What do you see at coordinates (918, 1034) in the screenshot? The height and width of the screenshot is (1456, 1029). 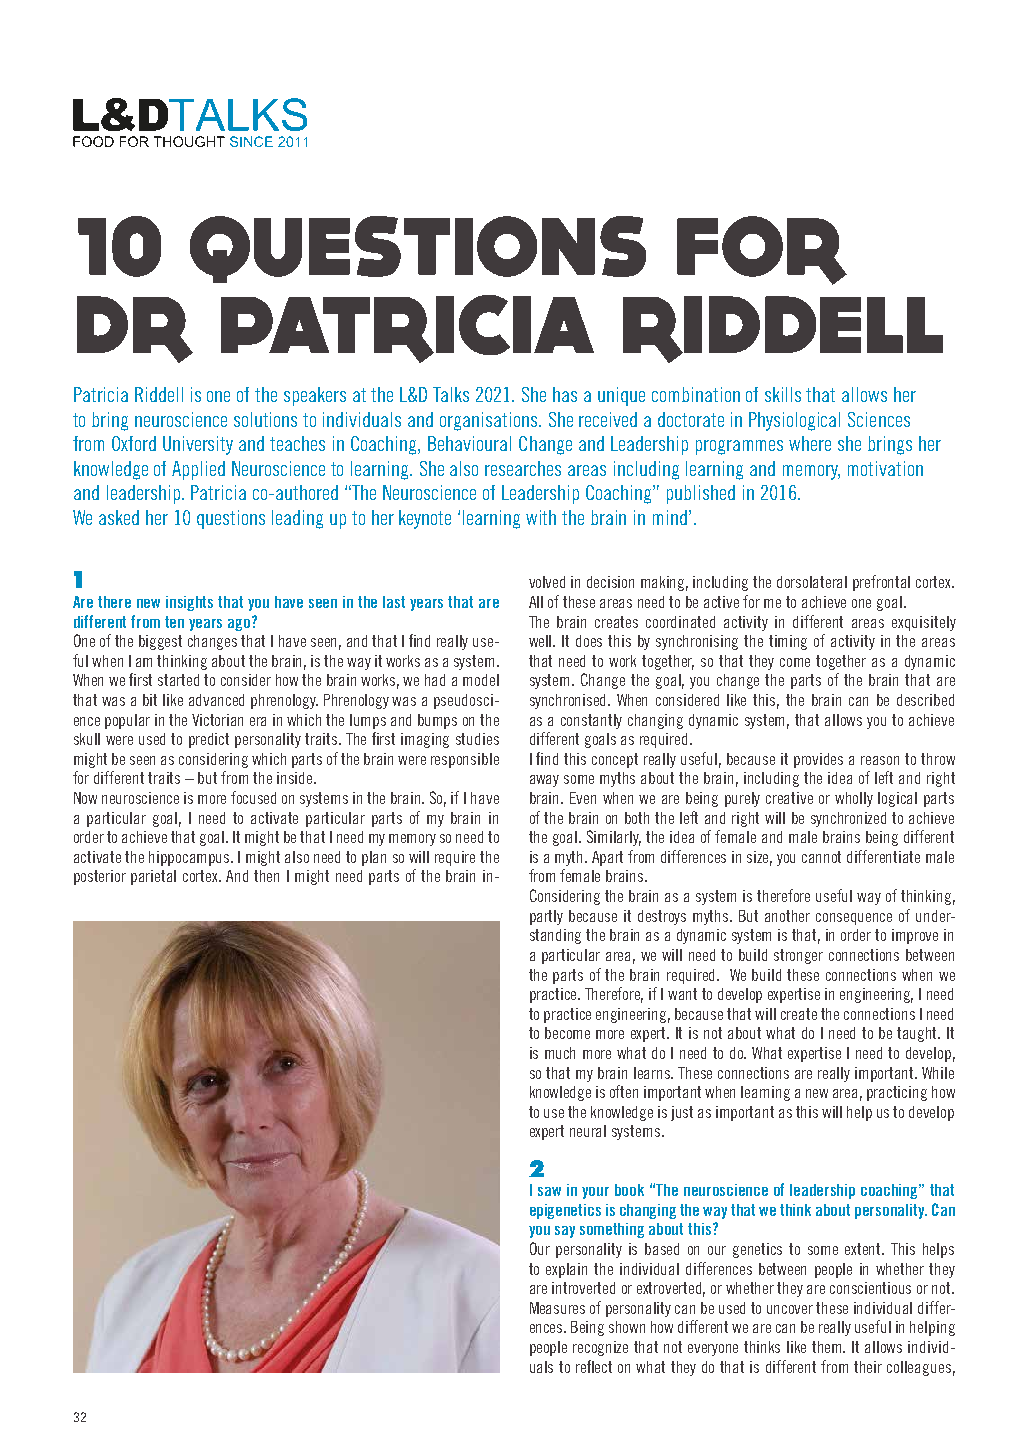 I see `taught` at bounding box center [918, 1034].
